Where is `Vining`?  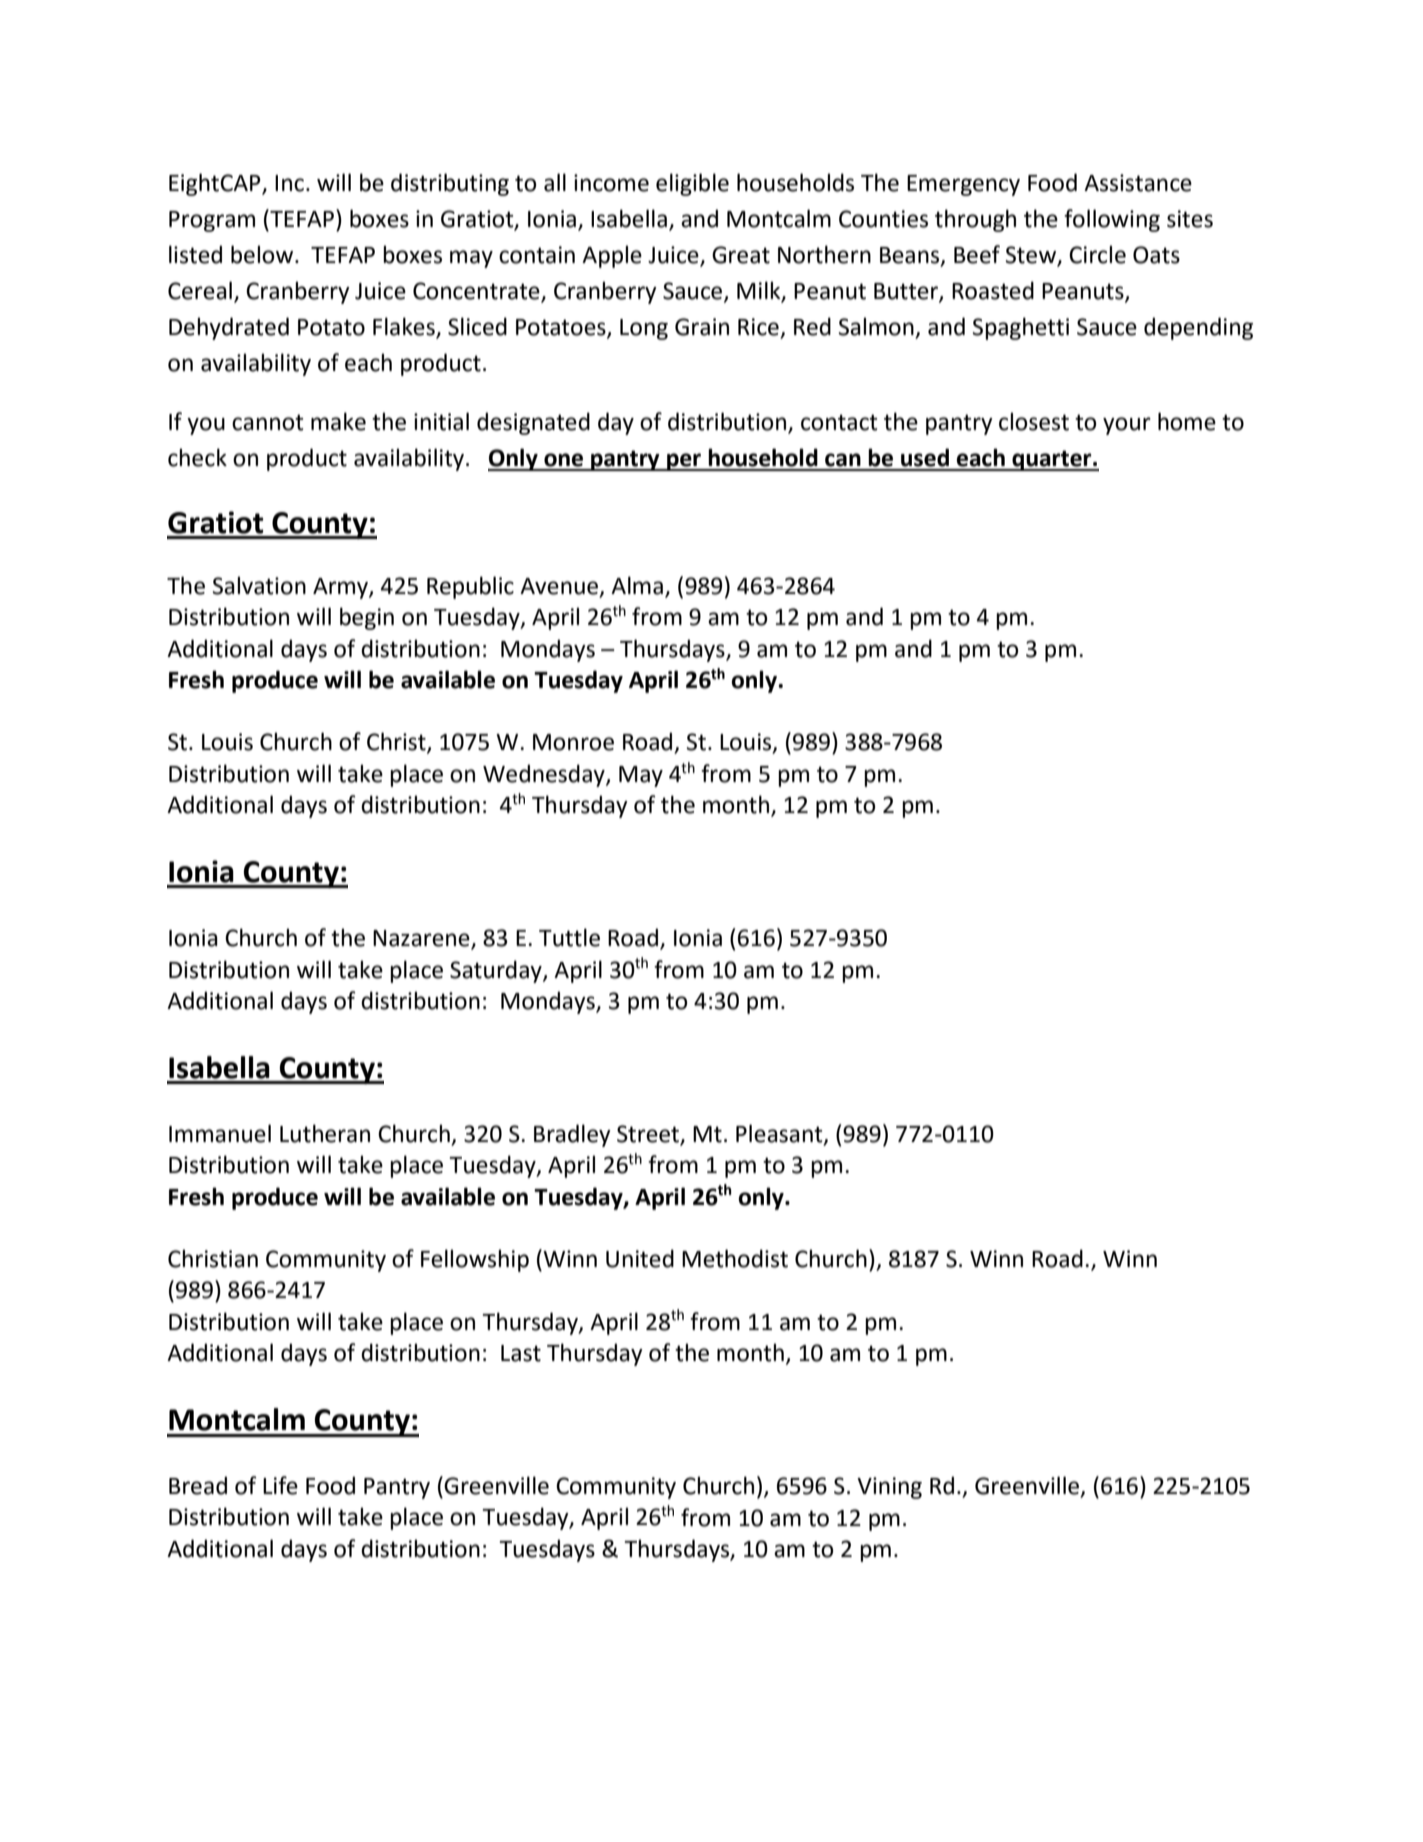
Vining is located at coordinates (889, 1488).
